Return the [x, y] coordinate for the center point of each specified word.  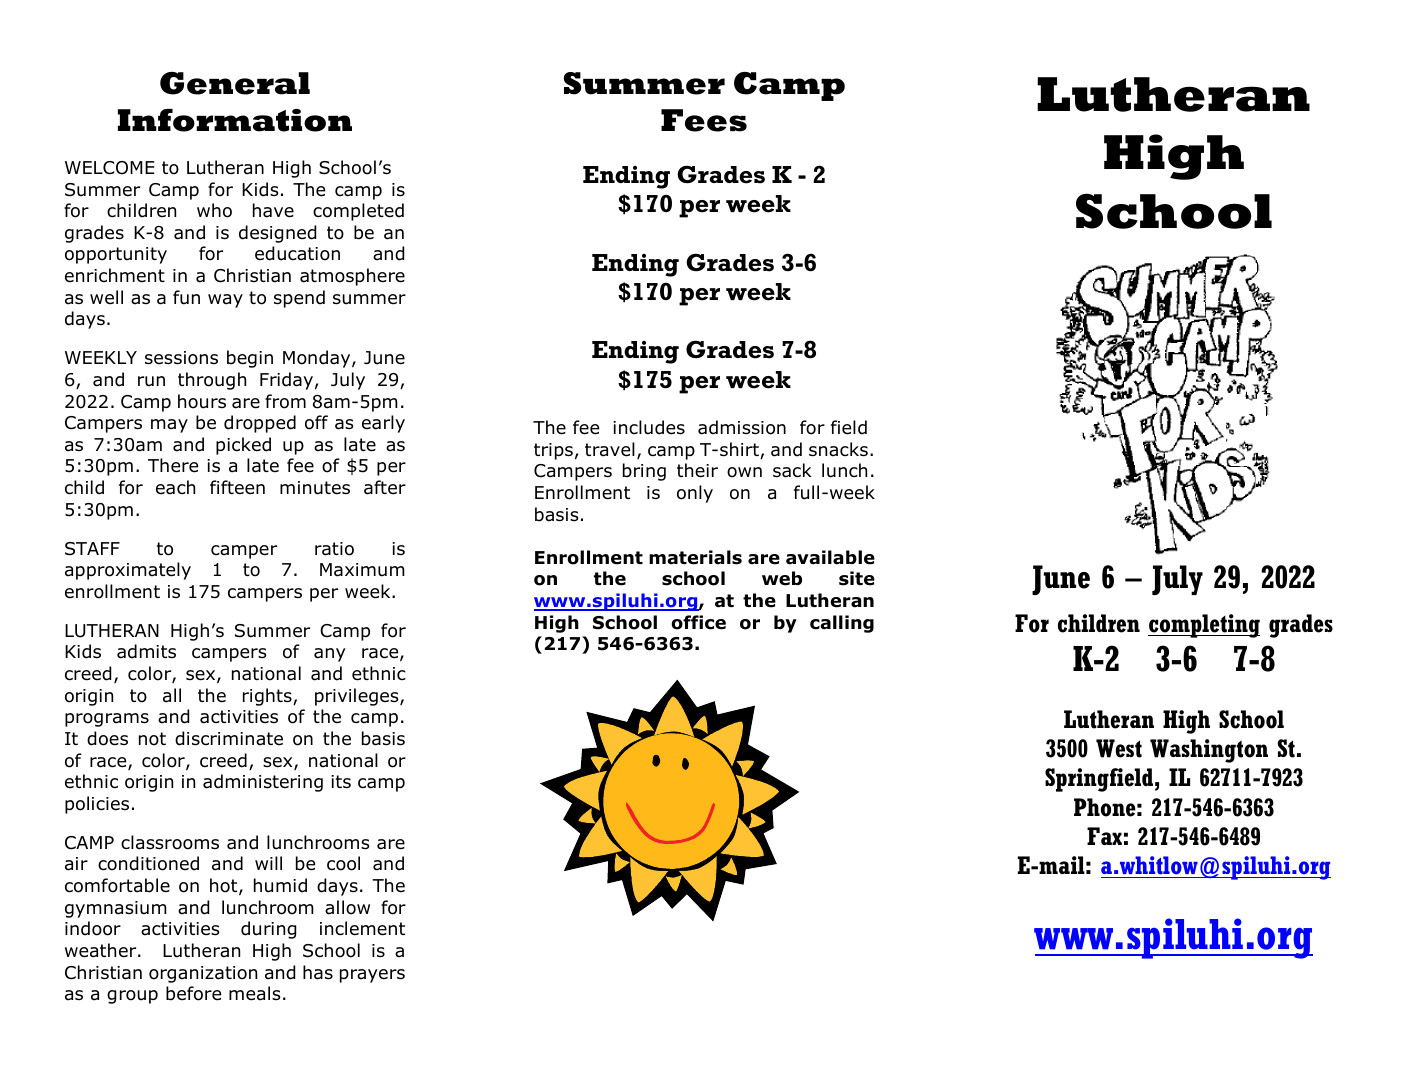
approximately [128, 571]
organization [203, 974]
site [857, 578]
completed [358, 212]
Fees [704, 120]
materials [695, 557]
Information [235, 120]
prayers [372, 976]
